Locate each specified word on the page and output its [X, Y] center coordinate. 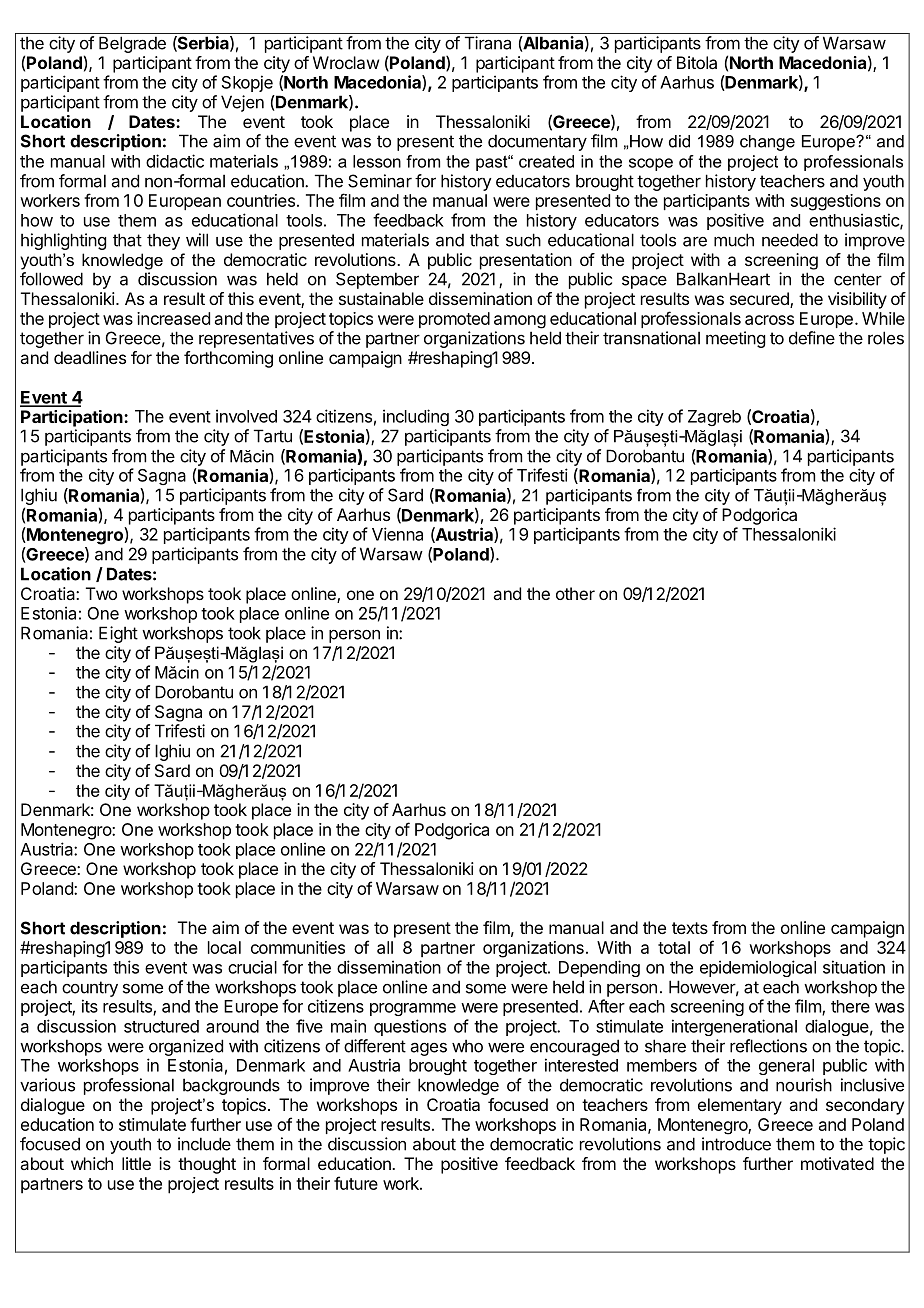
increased [173, 318]
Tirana [488, 43]
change [767, 143]
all [385, 947]
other [575, 593]
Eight [118, 634]
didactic [175, 161]
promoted [454, 320]
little [136, 1163]
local [224, 947]
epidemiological [758, 968]
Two [101, 593]
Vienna [397, 534]
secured [760, 300]
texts [690, 928]
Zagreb [714, 418]
